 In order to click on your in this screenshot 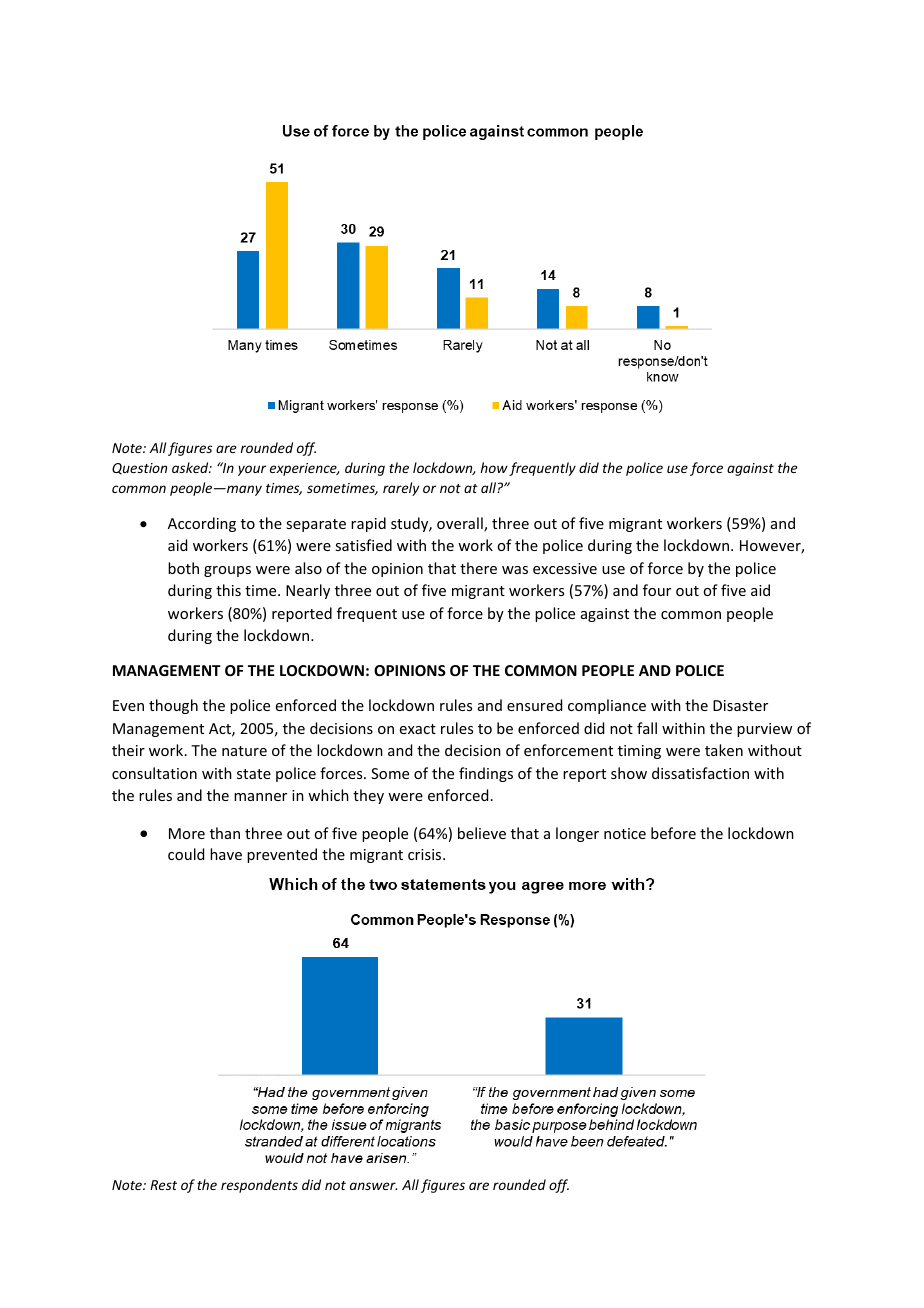, I will do `click(252, 470)`.
